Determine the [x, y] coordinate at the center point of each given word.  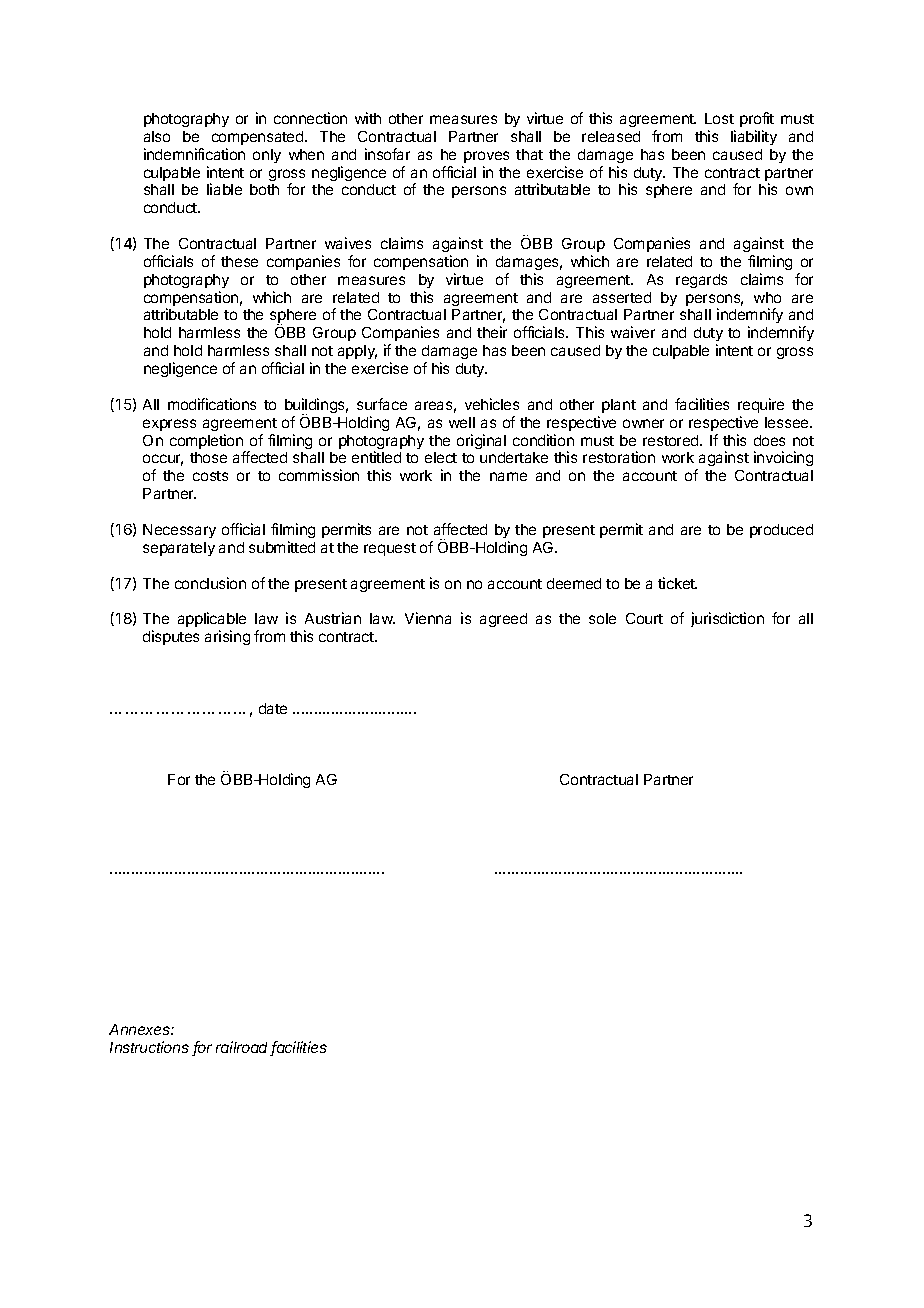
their [492, 332]
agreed [503, 620]
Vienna [428, 618]
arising [227, 637]
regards [701, 281]
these [239, 261]
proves [486, 157]
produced [781, 531]
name [508, 476]
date [273, 708]
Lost [719, 118]
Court [644, 618]
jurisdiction [727, 619]
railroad [243, 1048]
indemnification [194, 154]
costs [210, 476]
